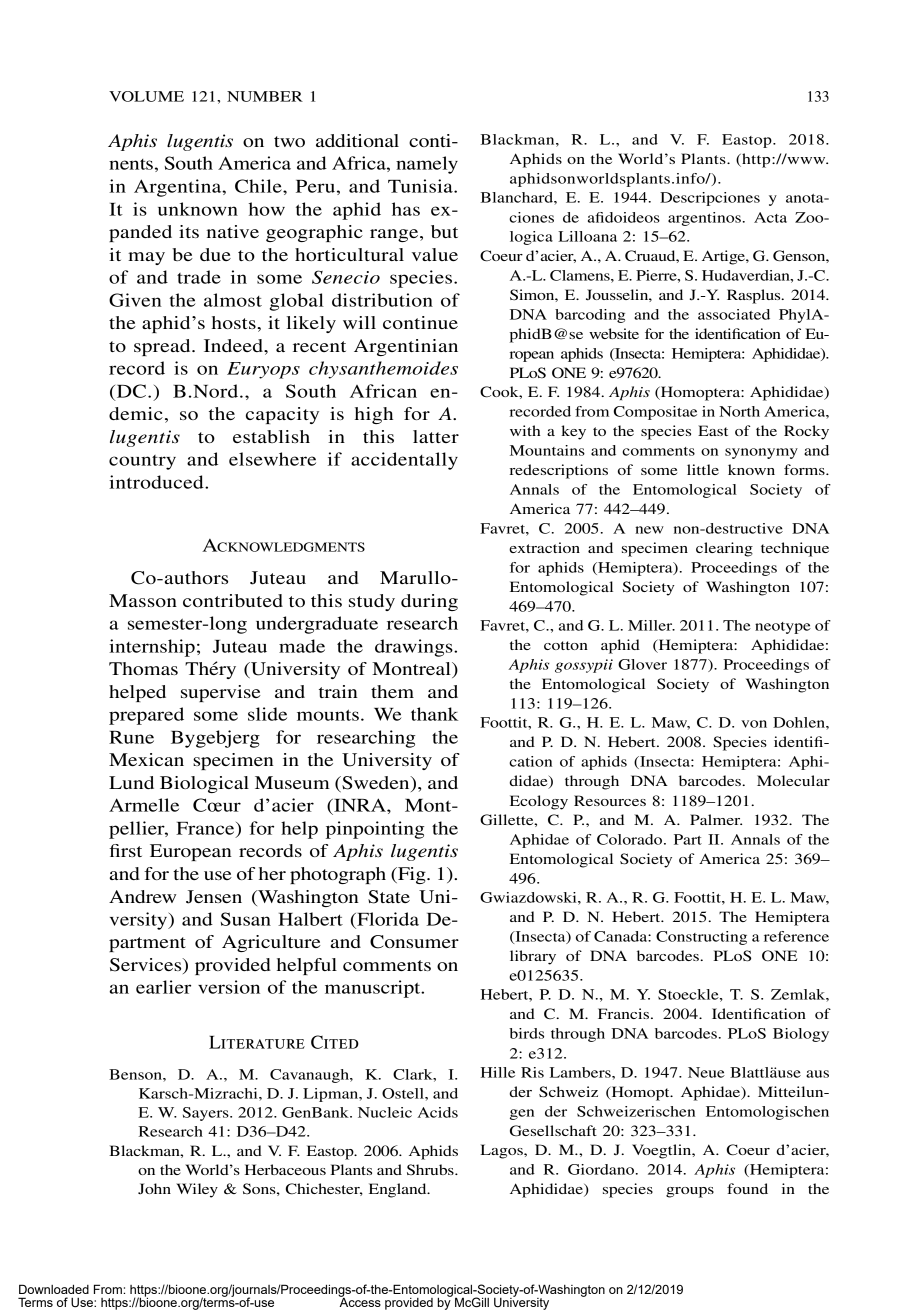 This page has width=904, height=1316. What do you see at coordinates (706, 1072) in the page?
I see `Neue` at bounding box center [706, 1072].
